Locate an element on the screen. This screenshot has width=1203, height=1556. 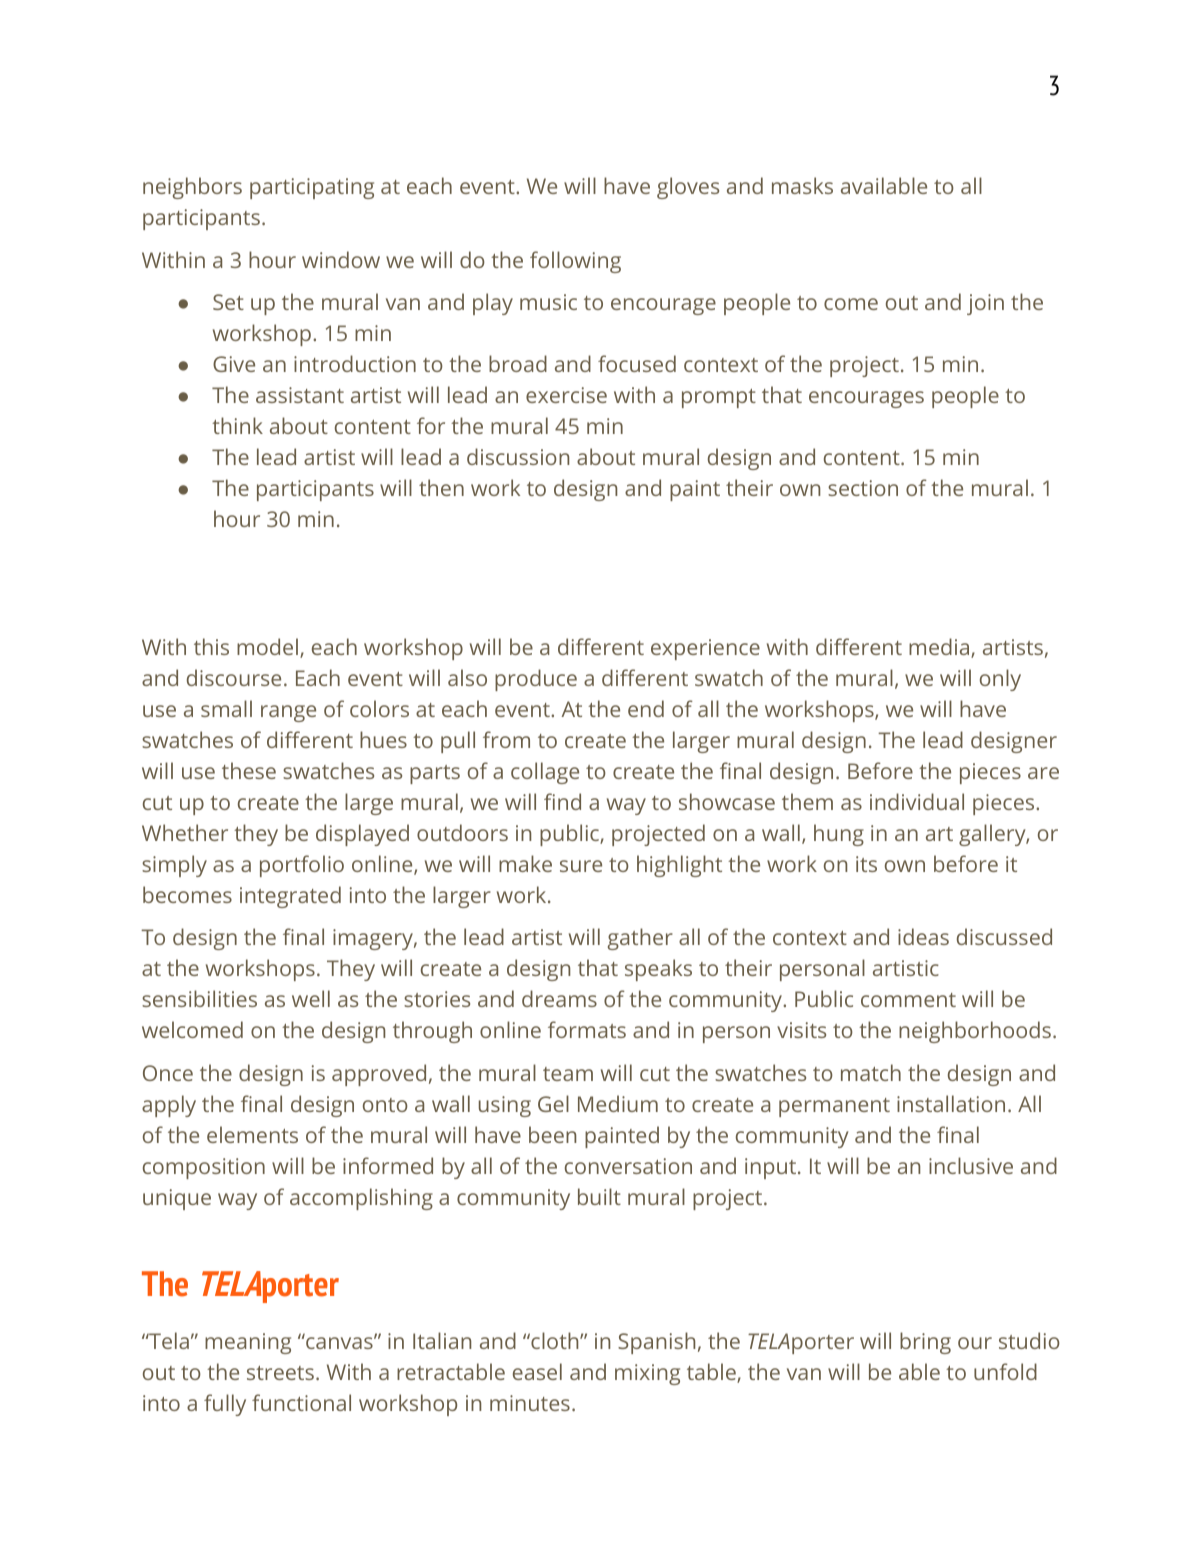
installation is located at coordinates (951, 1103).
